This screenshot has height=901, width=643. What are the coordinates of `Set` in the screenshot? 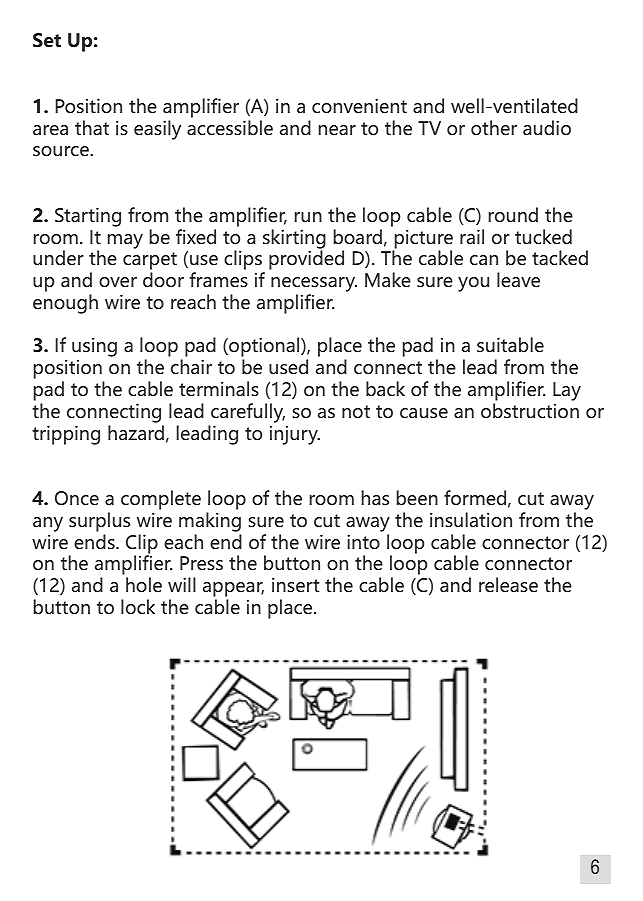 It's located at (47, 40).
